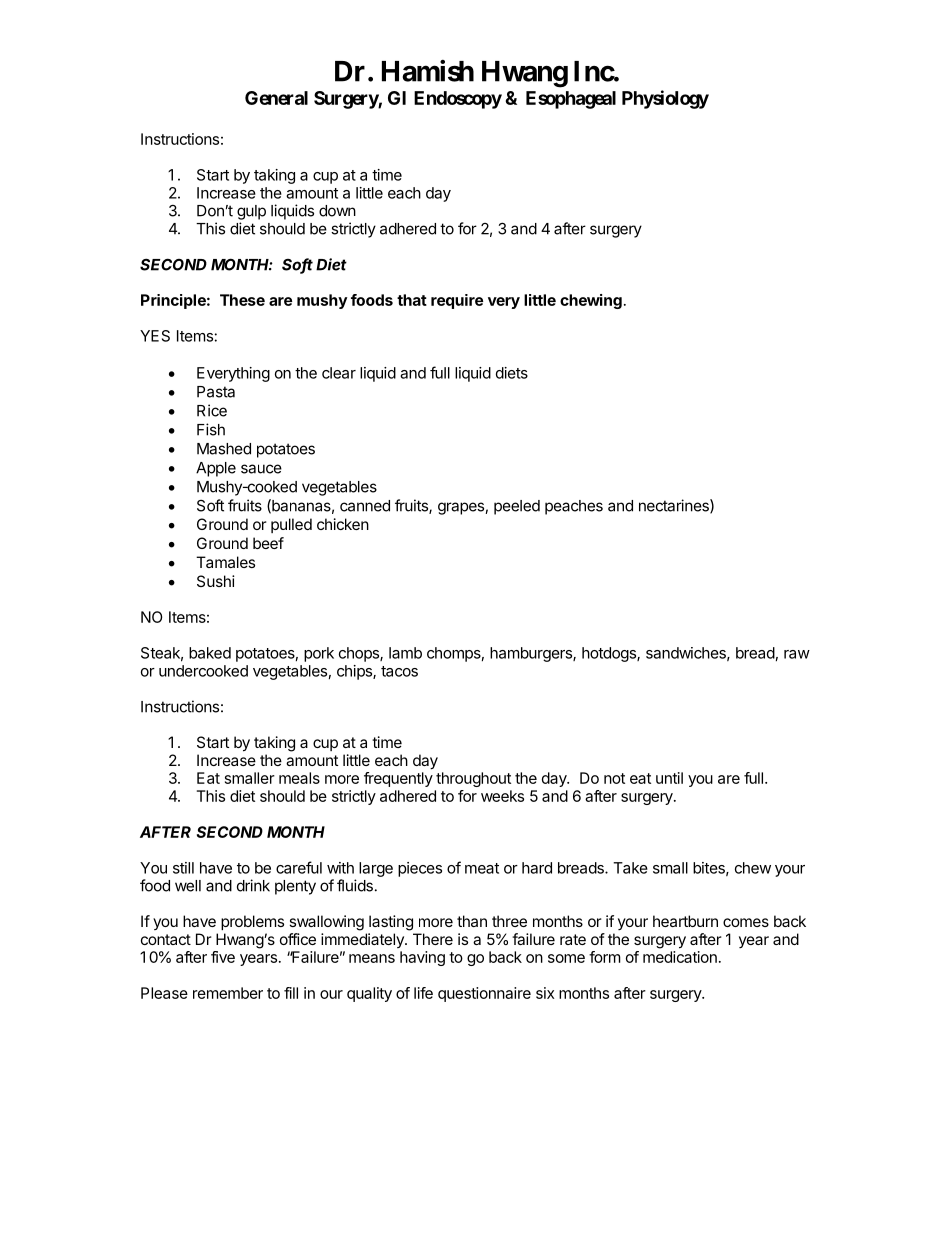 The width and height of the screenshot is (952, 1233). Describe the element at coordinates (276, 98) in the screenshot. I see `General` at that location.
